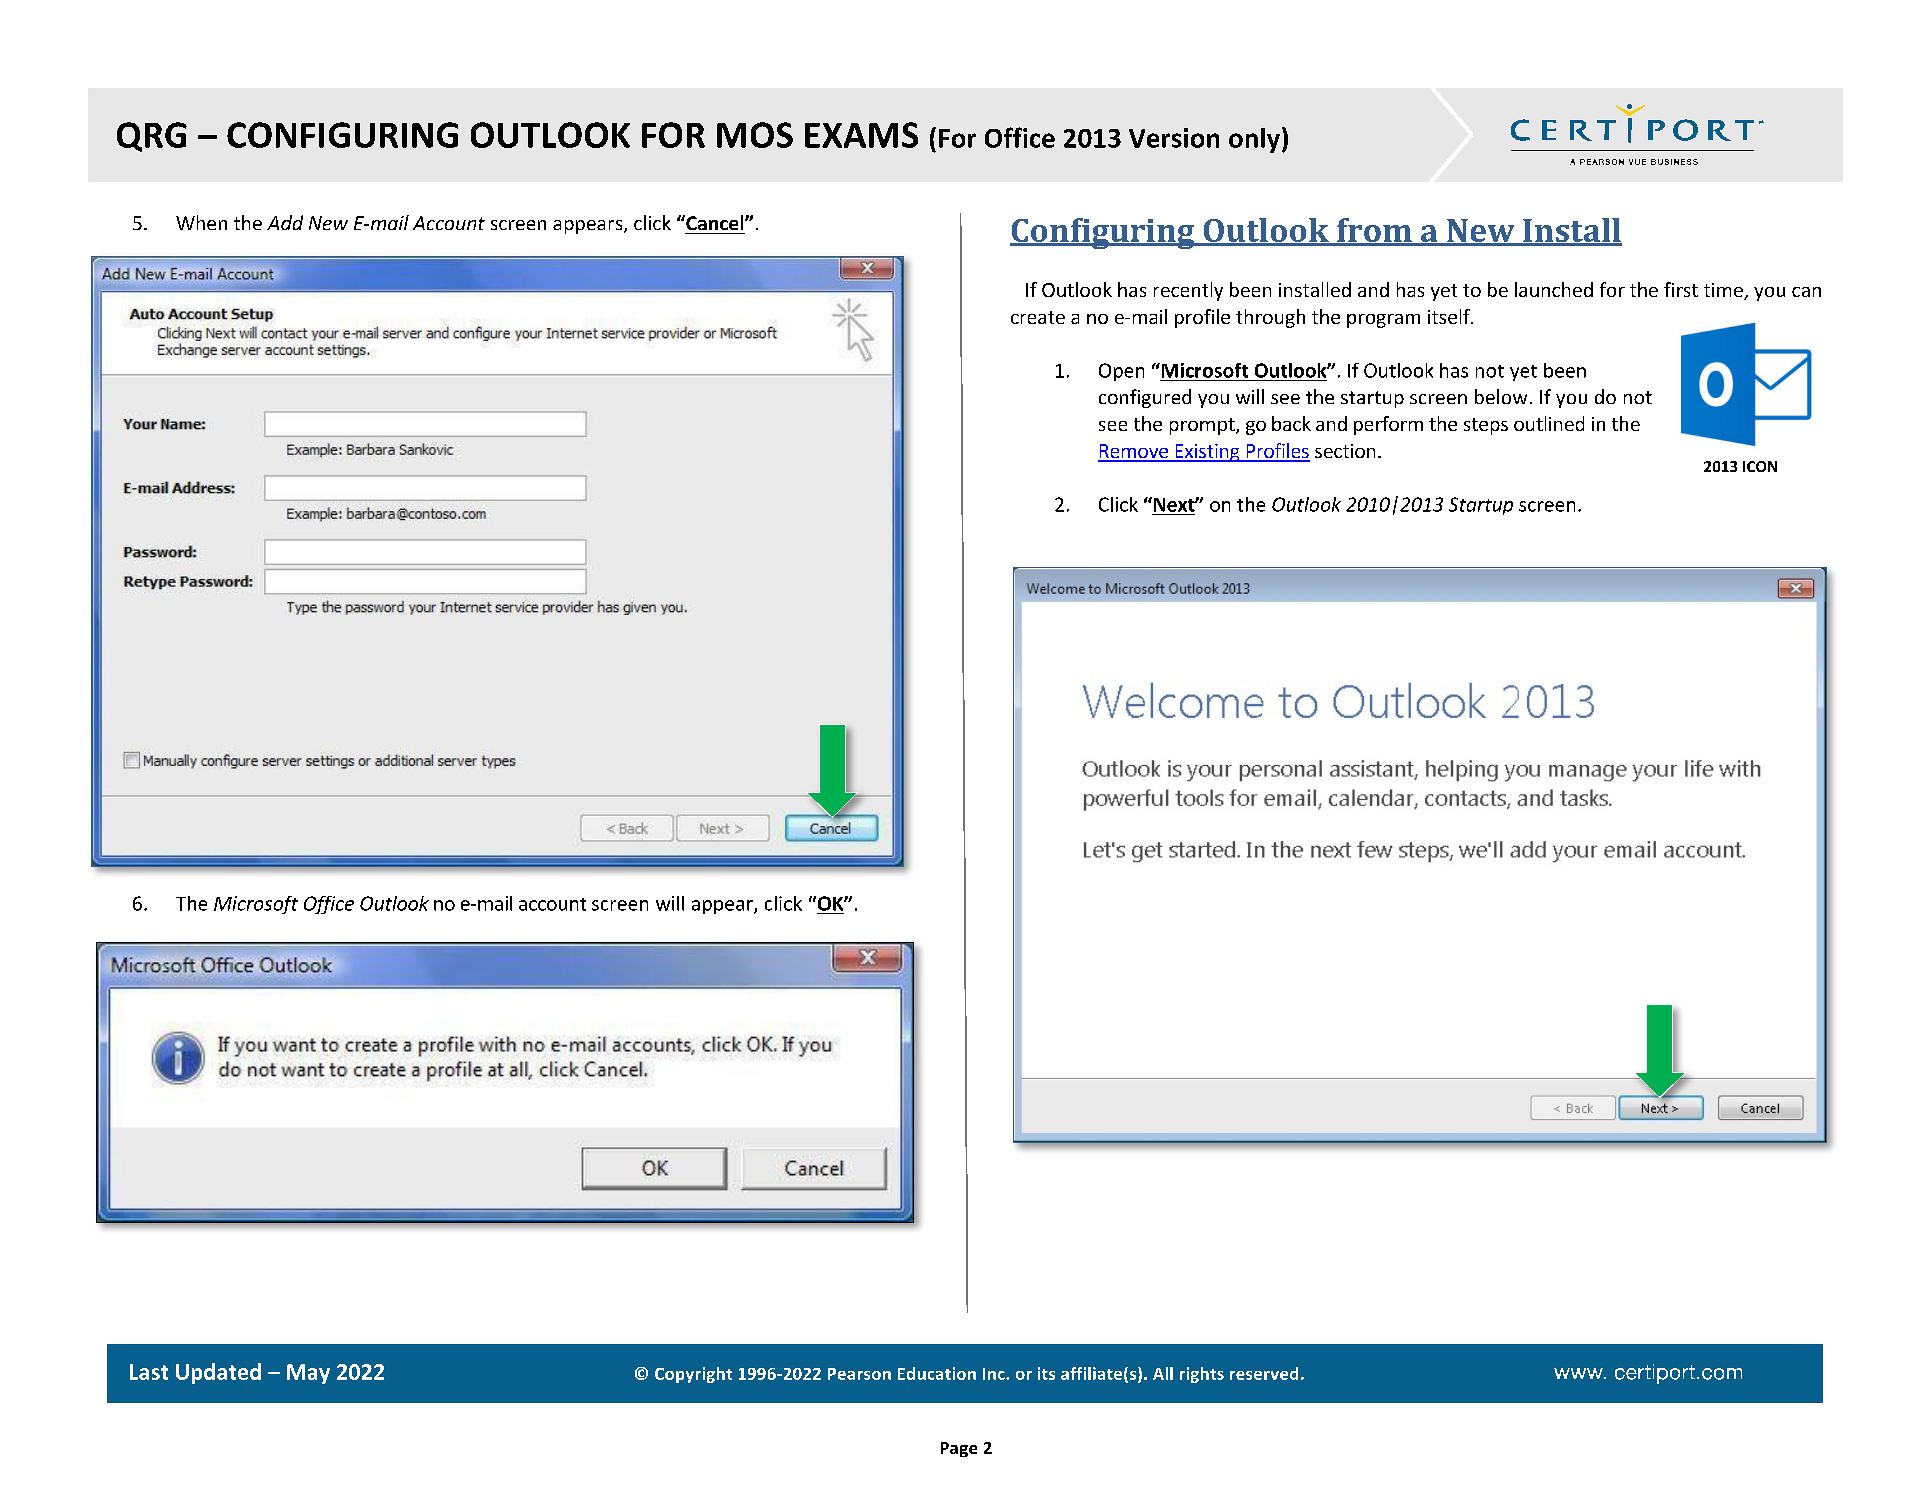  Describe the element at coordinates (1760, 466) in the image. I see `ICON` at that location.
